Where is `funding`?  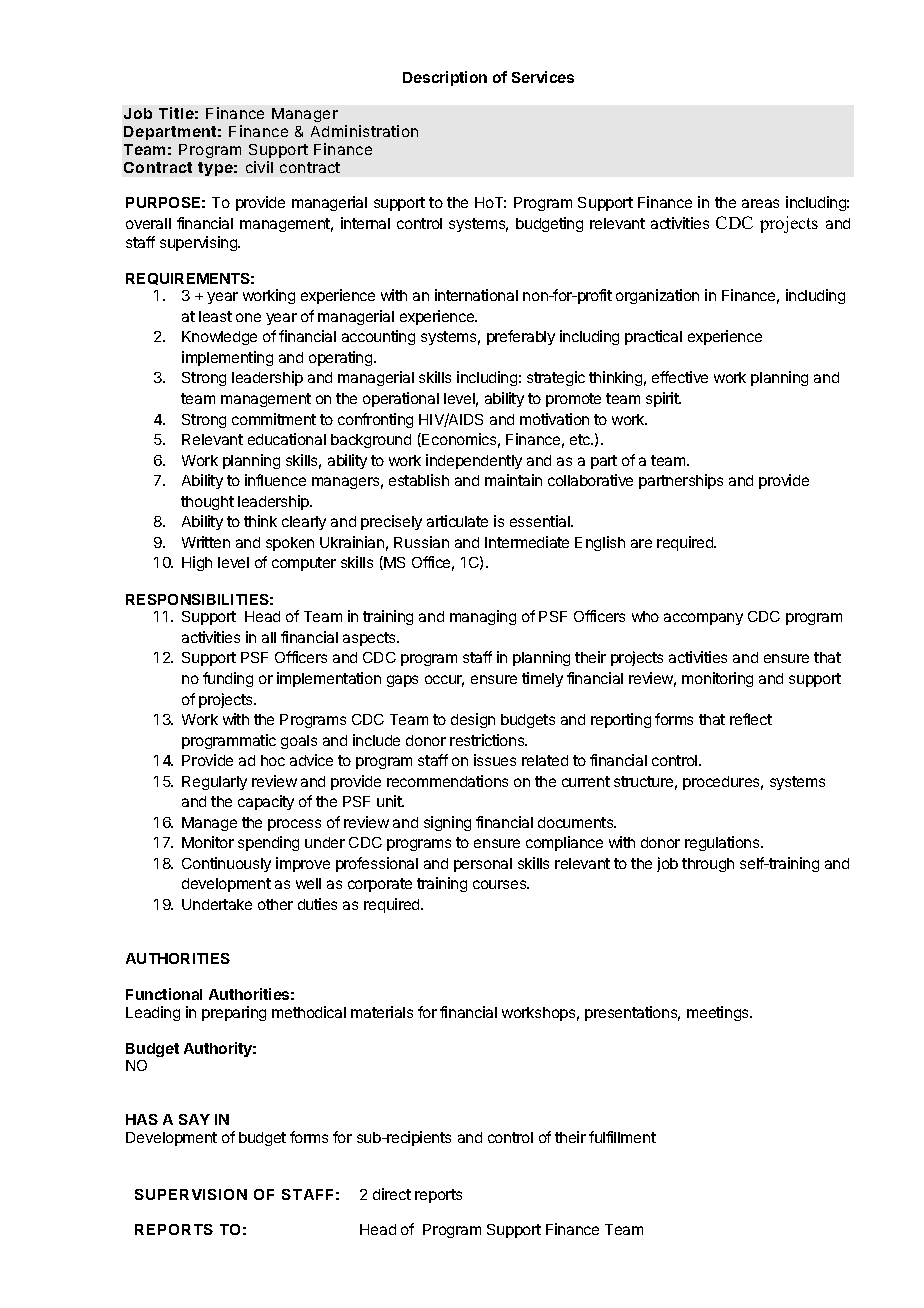
funding is located at coordinates (228, 679).
